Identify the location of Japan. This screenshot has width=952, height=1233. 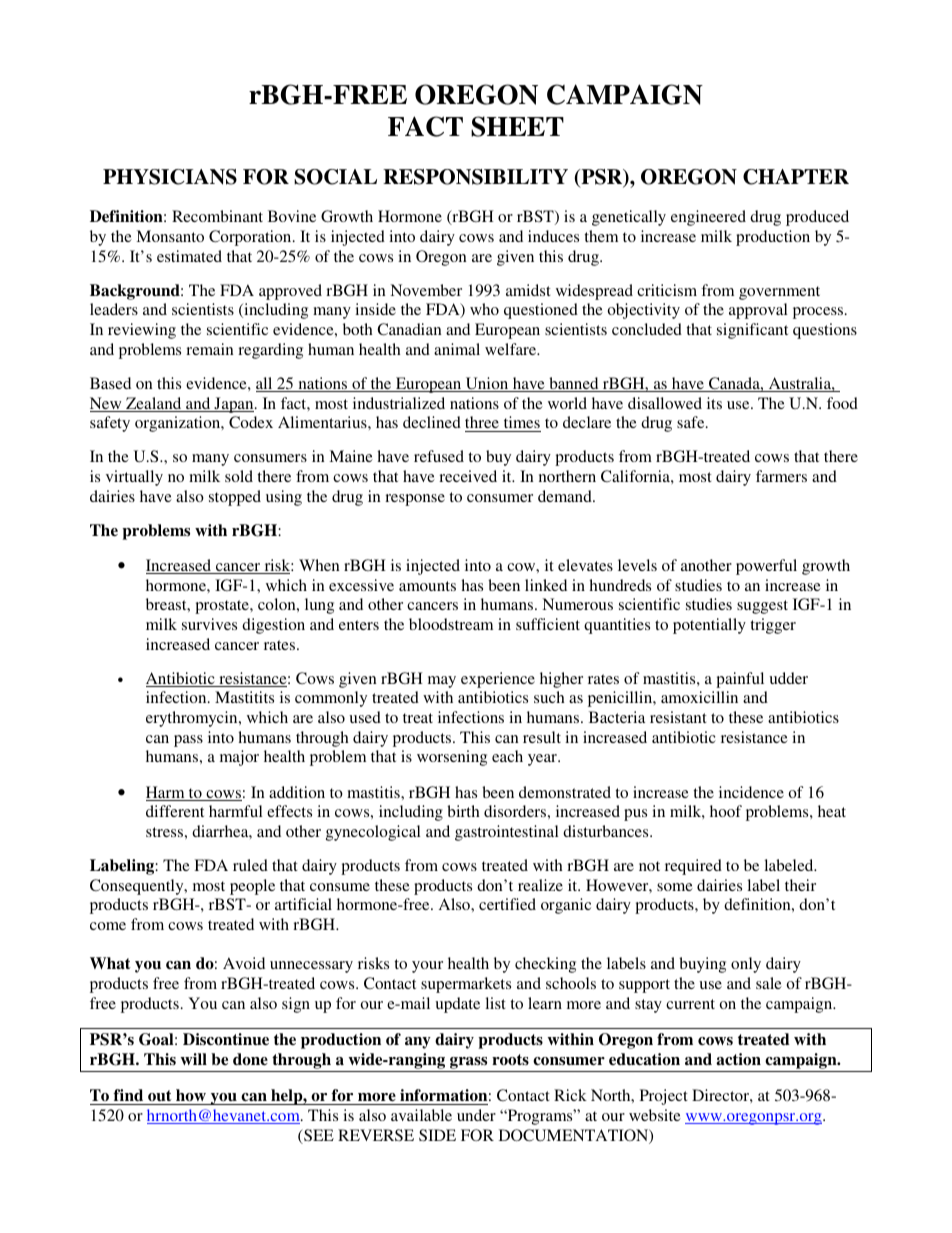
(234, 405).
